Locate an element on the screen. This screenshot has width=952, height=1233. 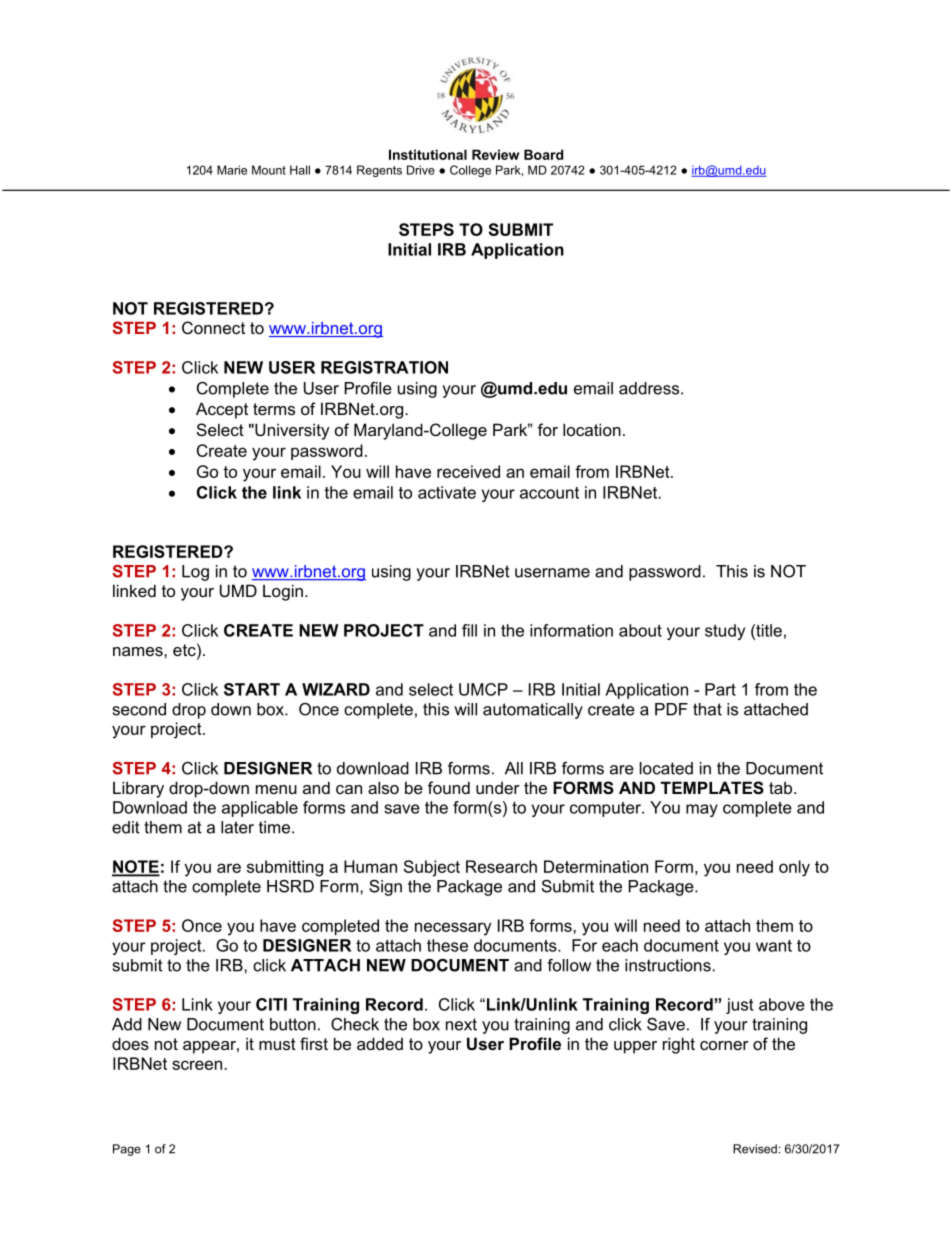
Drive is located at coordinates (421, 170).
